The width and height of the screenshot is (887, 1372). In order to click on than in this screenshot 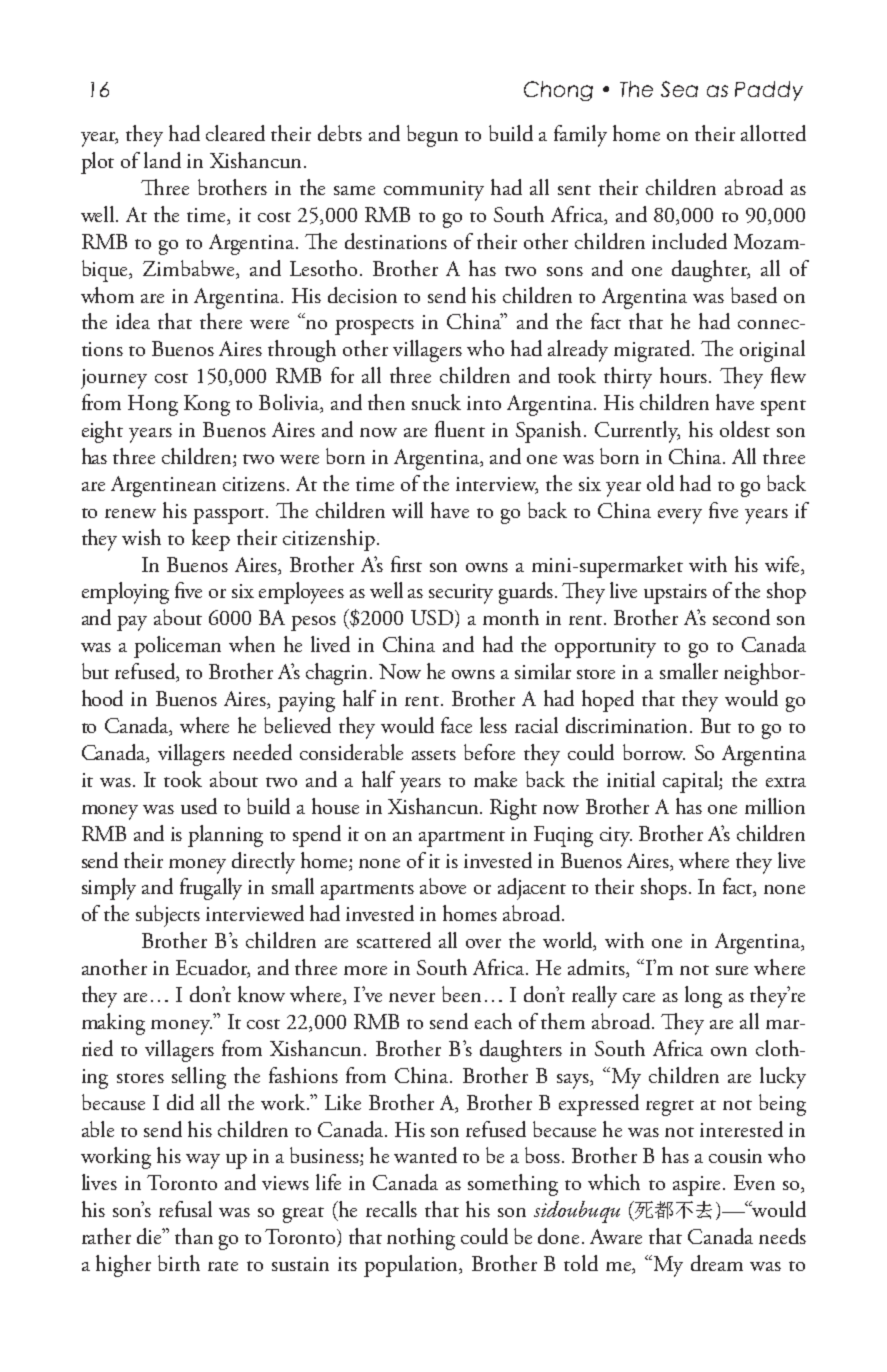, I will do `click(194, 1236)`.
